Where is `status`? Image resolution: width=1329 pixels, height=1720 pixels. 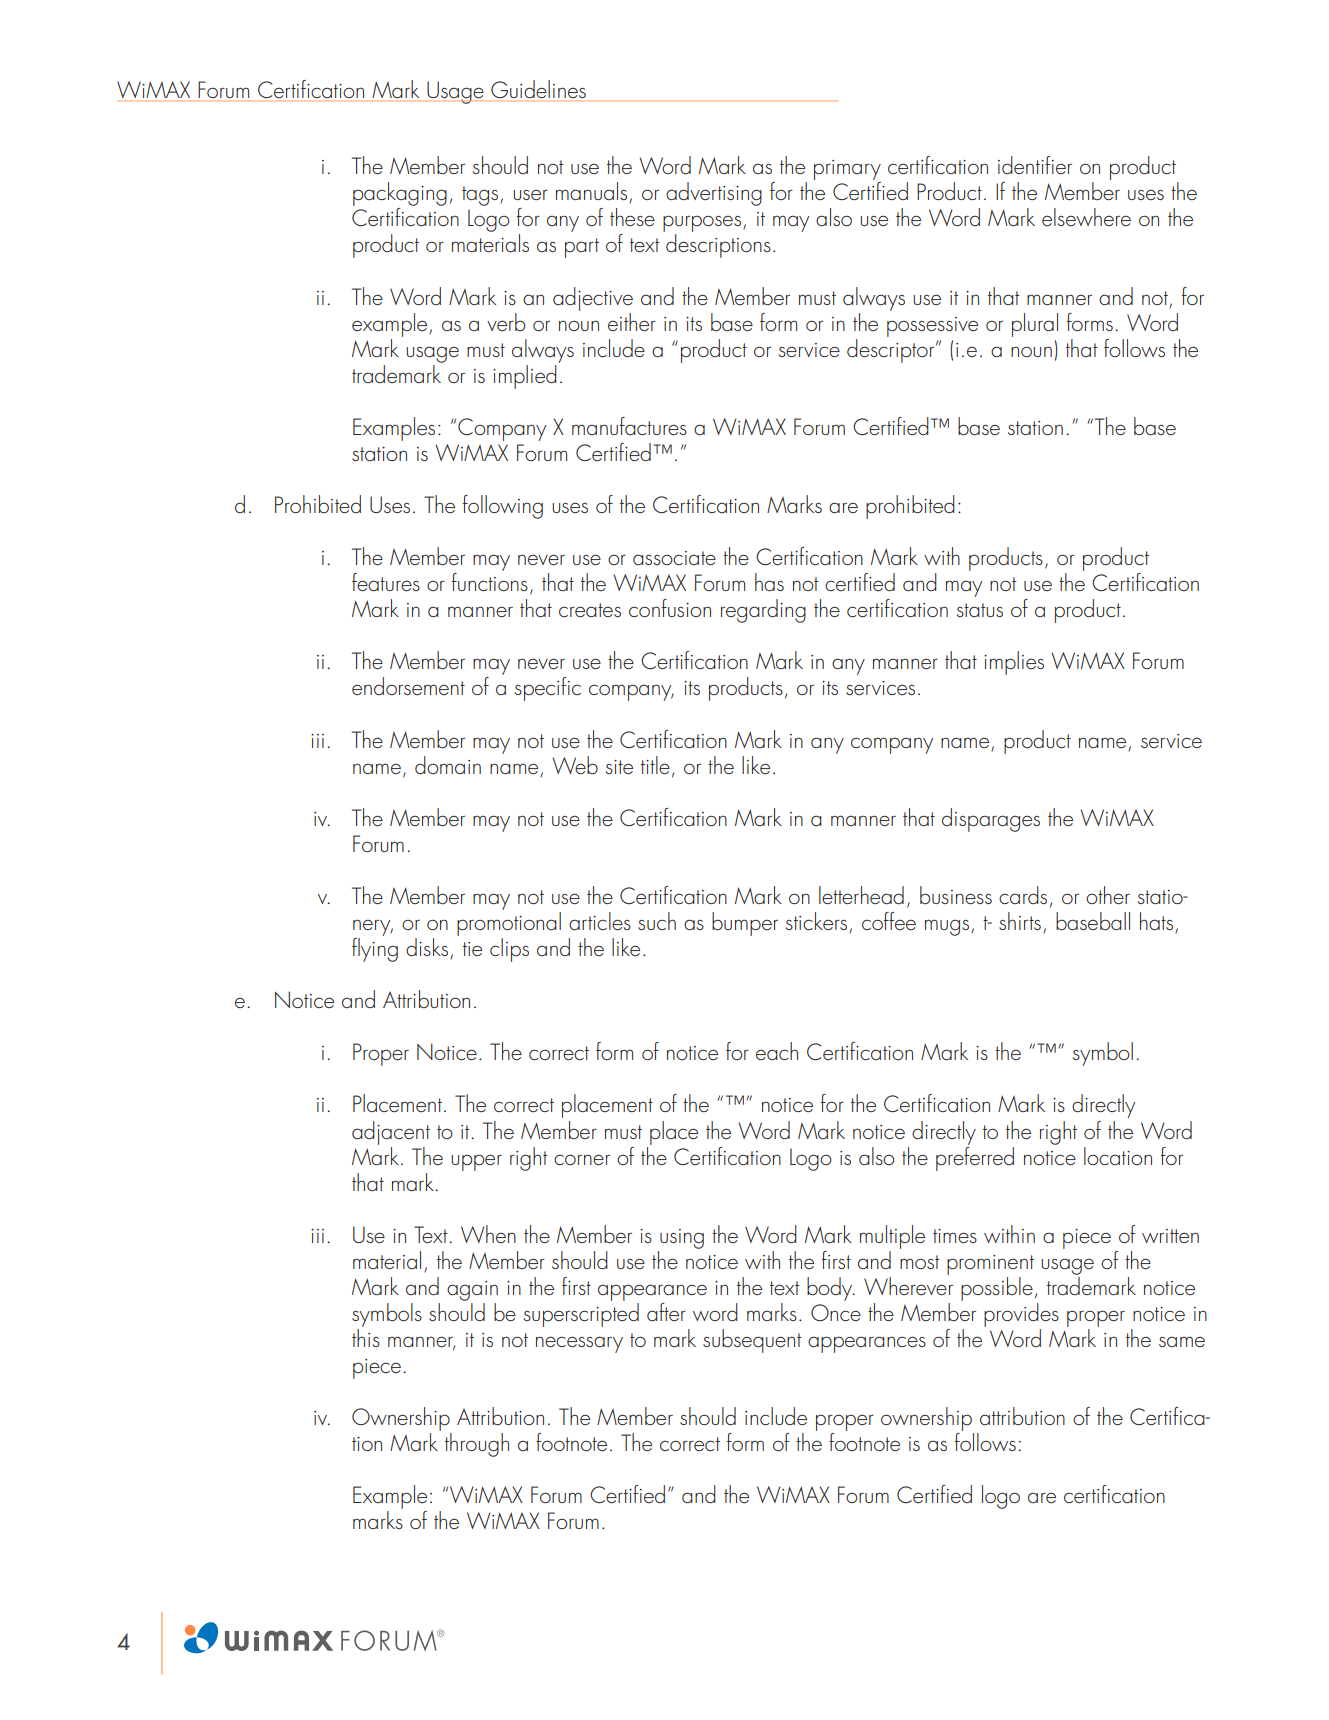
status is located at coordinates (980, 610).
